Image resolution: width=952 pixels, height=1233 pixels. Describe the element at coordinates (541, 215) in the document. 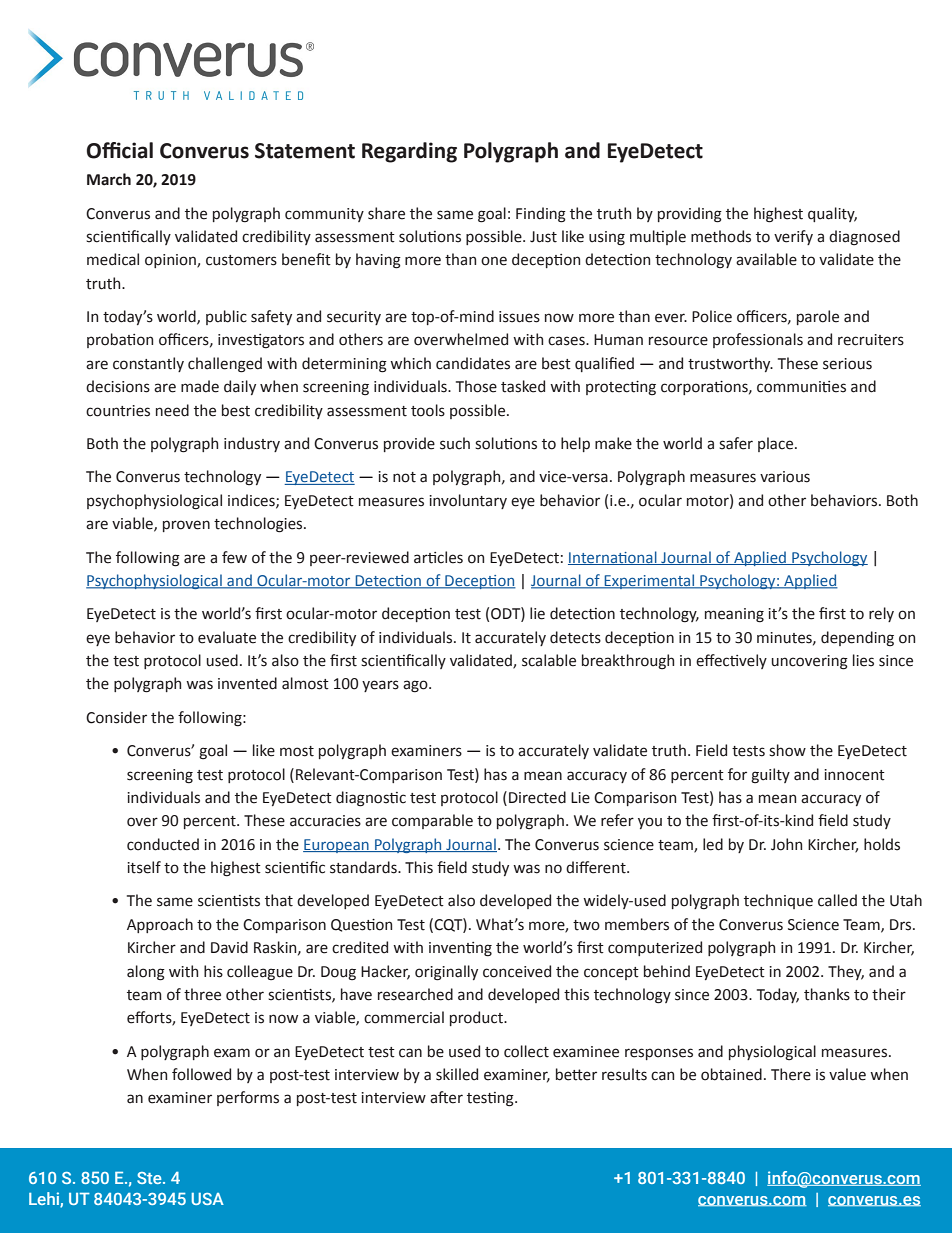

I see `Finding` at that location.
